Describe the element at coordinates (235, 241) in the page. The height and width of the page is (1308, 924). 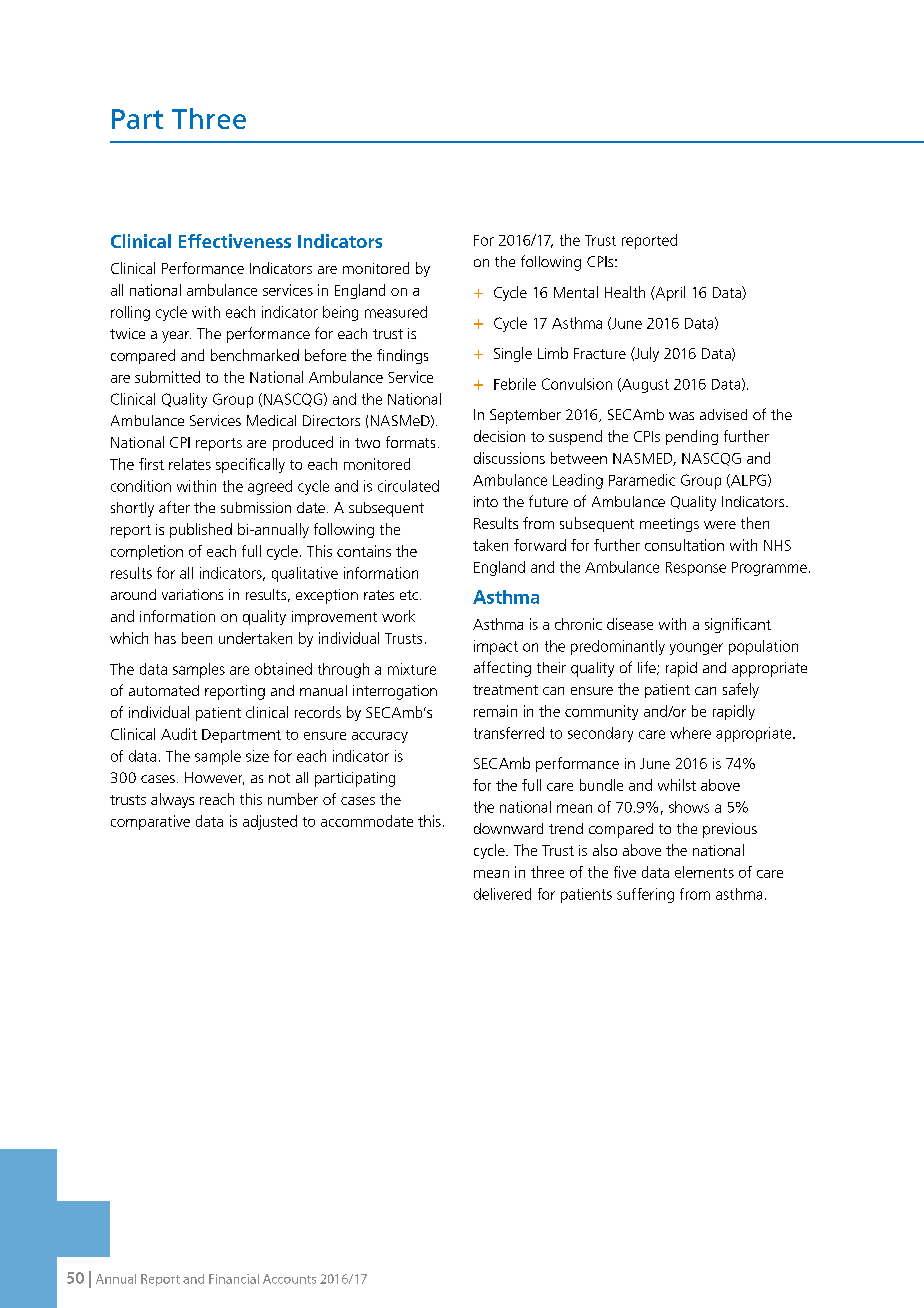
I see `Effectiveness` at that location.
